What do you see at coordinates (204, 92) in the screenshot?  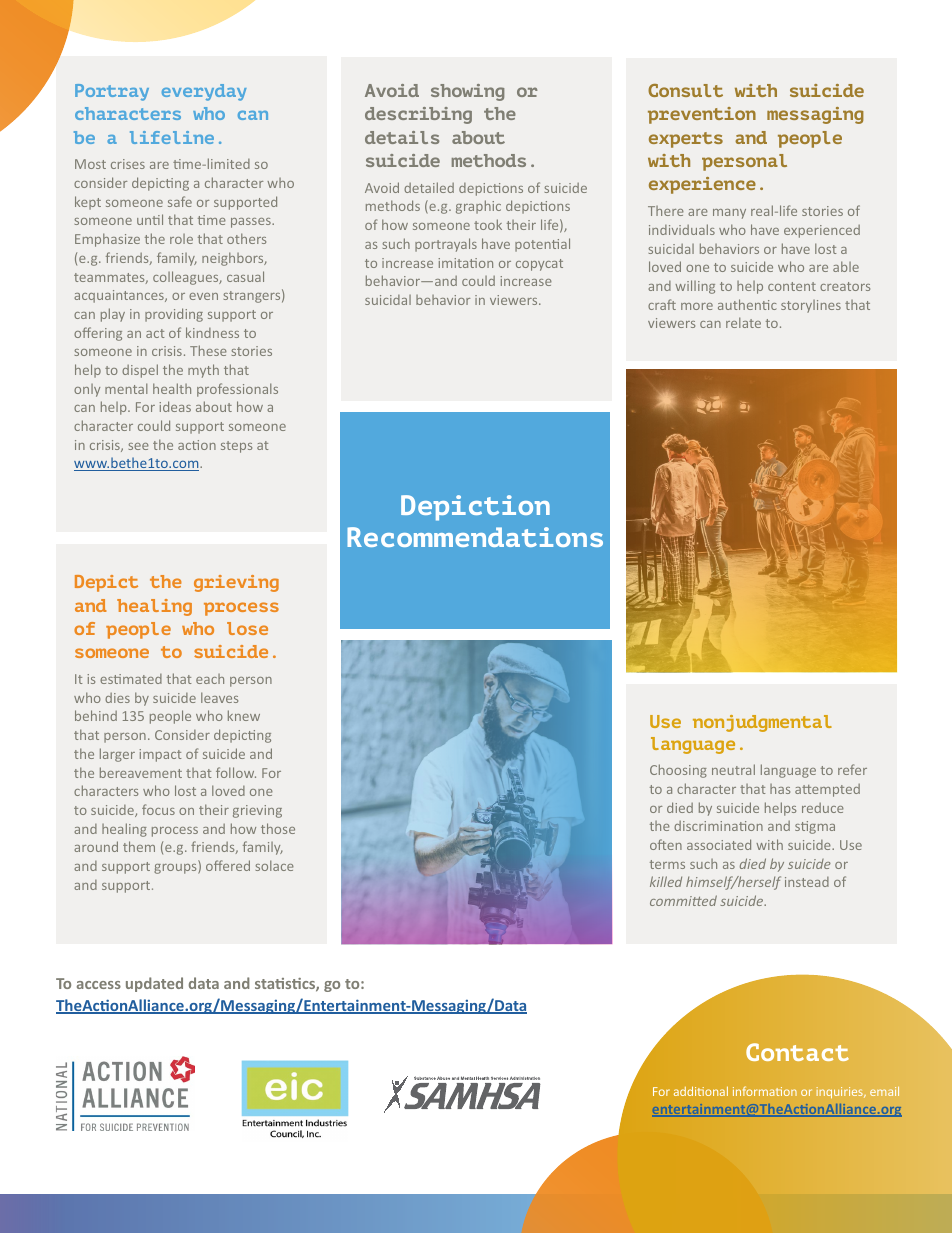 I see `everyday` at bounding box center [204, 92].
